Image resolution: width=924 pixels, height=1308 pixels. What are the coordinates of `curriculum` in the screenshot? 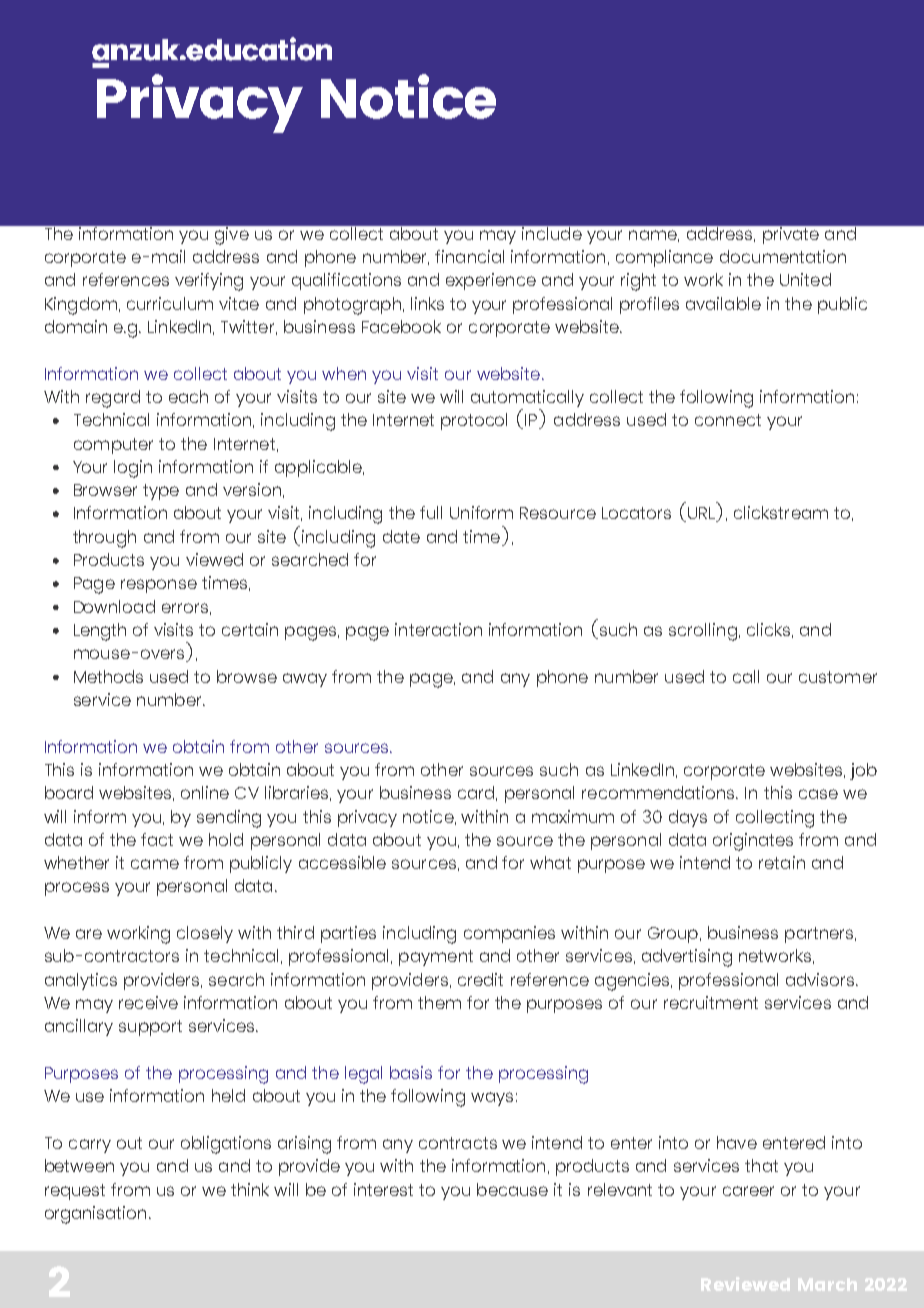 It's located at (170, 303).
